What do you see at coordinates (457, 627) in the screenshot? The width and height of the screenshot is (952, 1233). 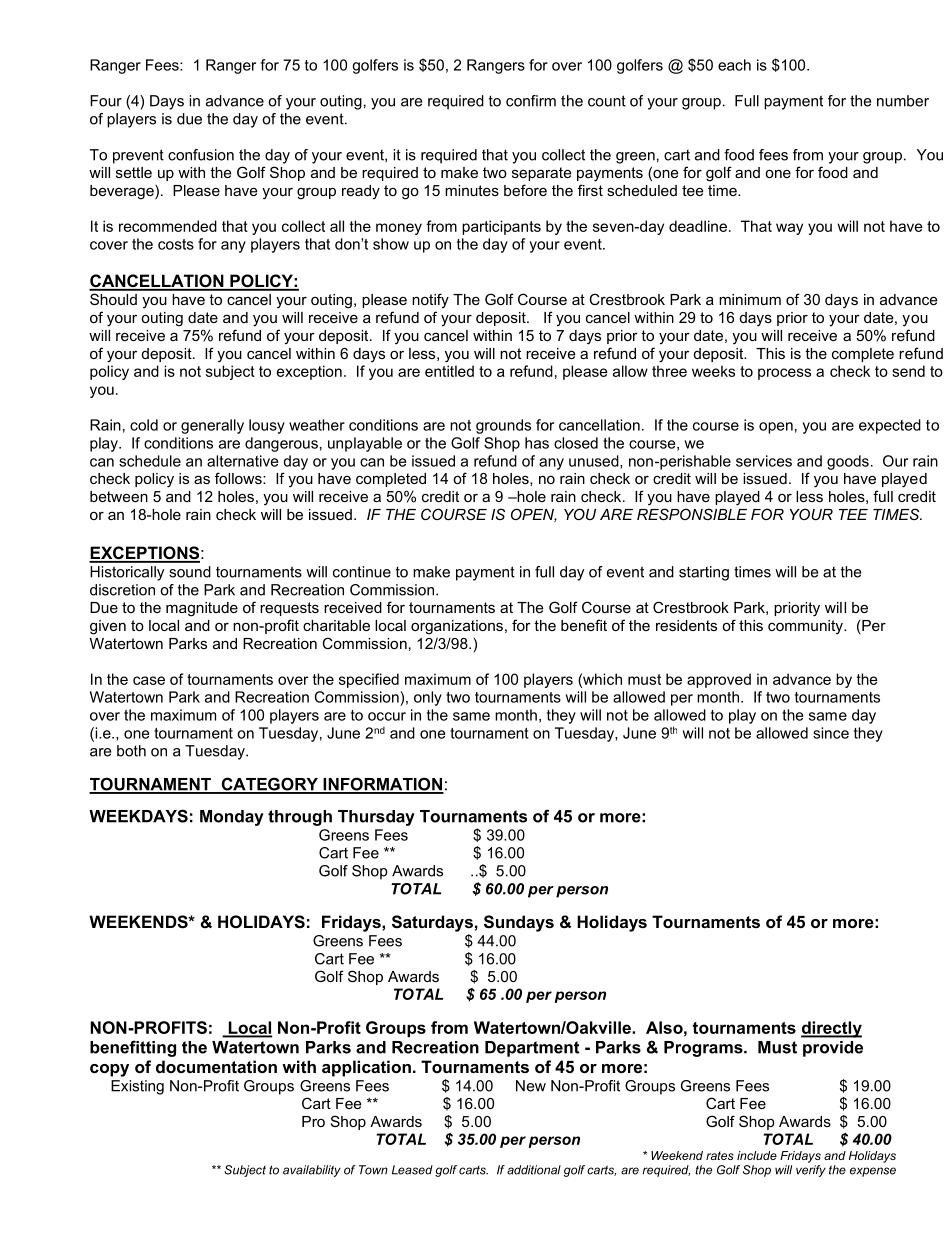 I see `organizations` at bounding box center [457, 627].
